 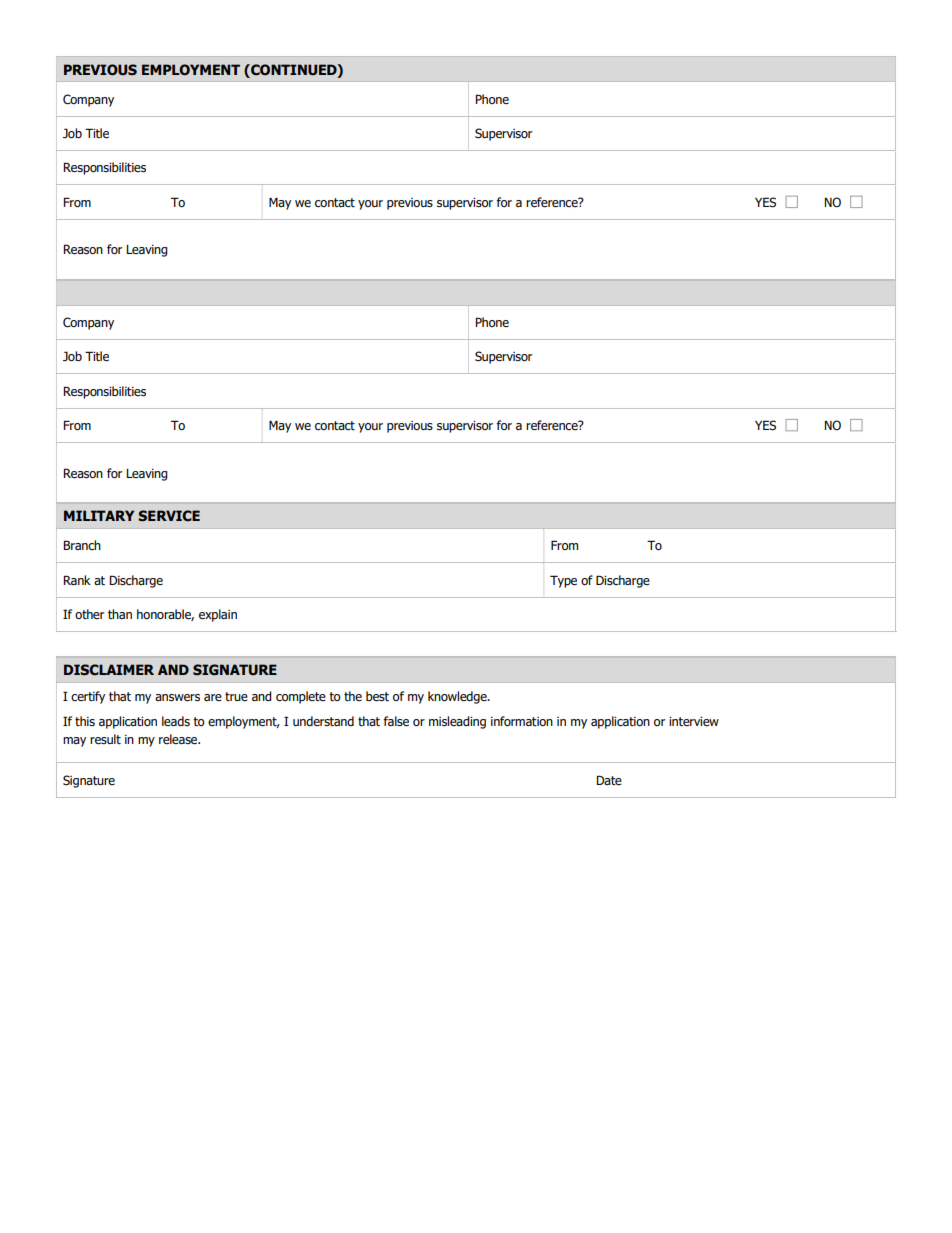 What do you see at coordinates (301, 697) in the page?
I see `complete` at bounding box center [301, 697].
